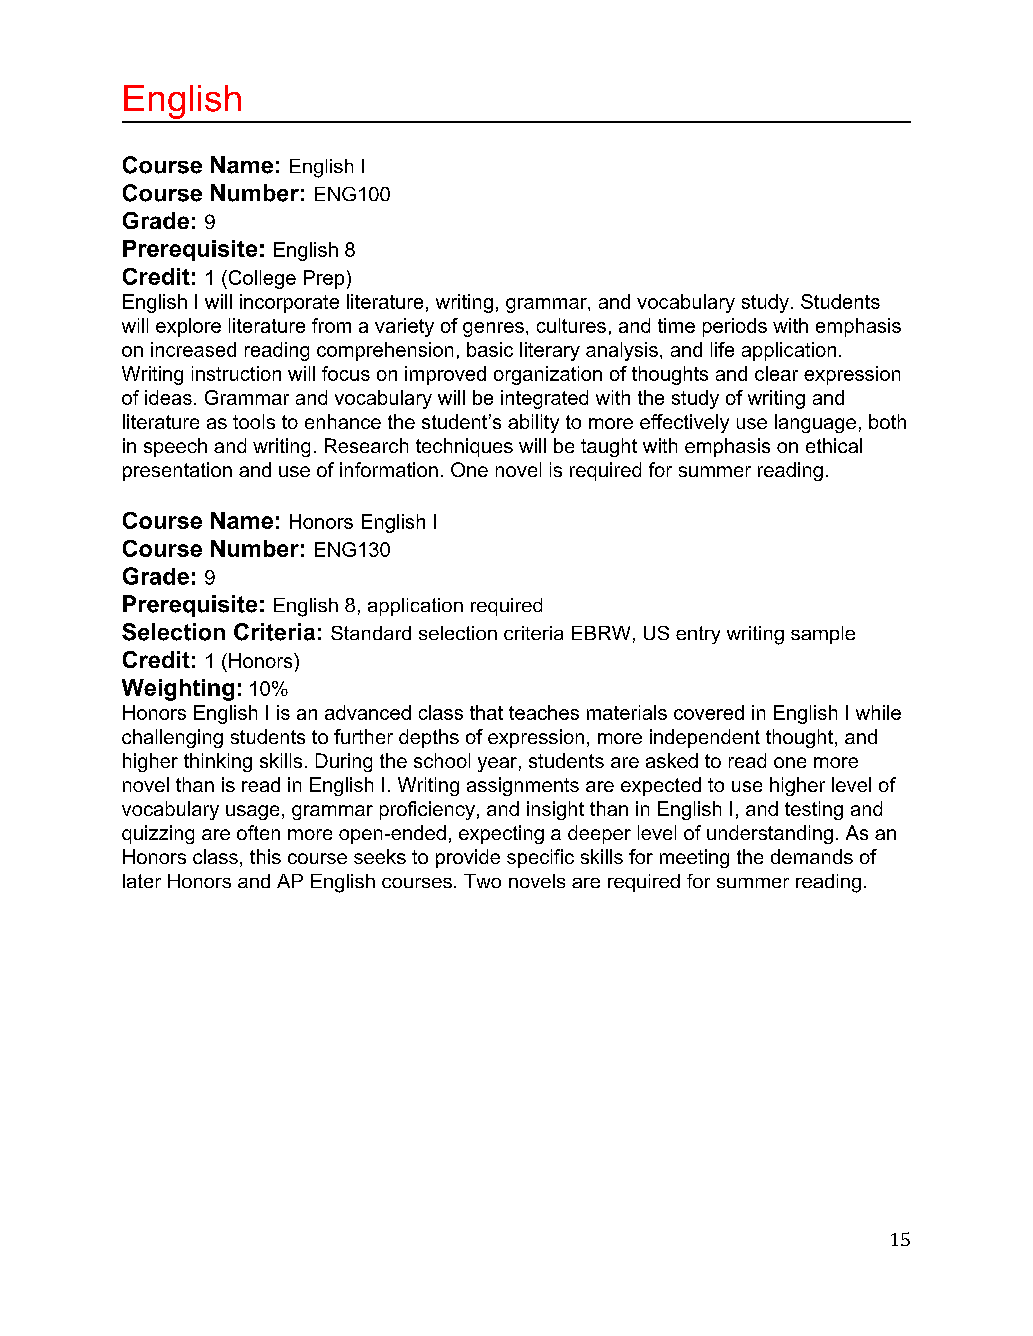 The image size is (1033, 1336). What do you see at coordinates (371, 633) in the image?
I see `Standard` at bounding box center [371, 633].
